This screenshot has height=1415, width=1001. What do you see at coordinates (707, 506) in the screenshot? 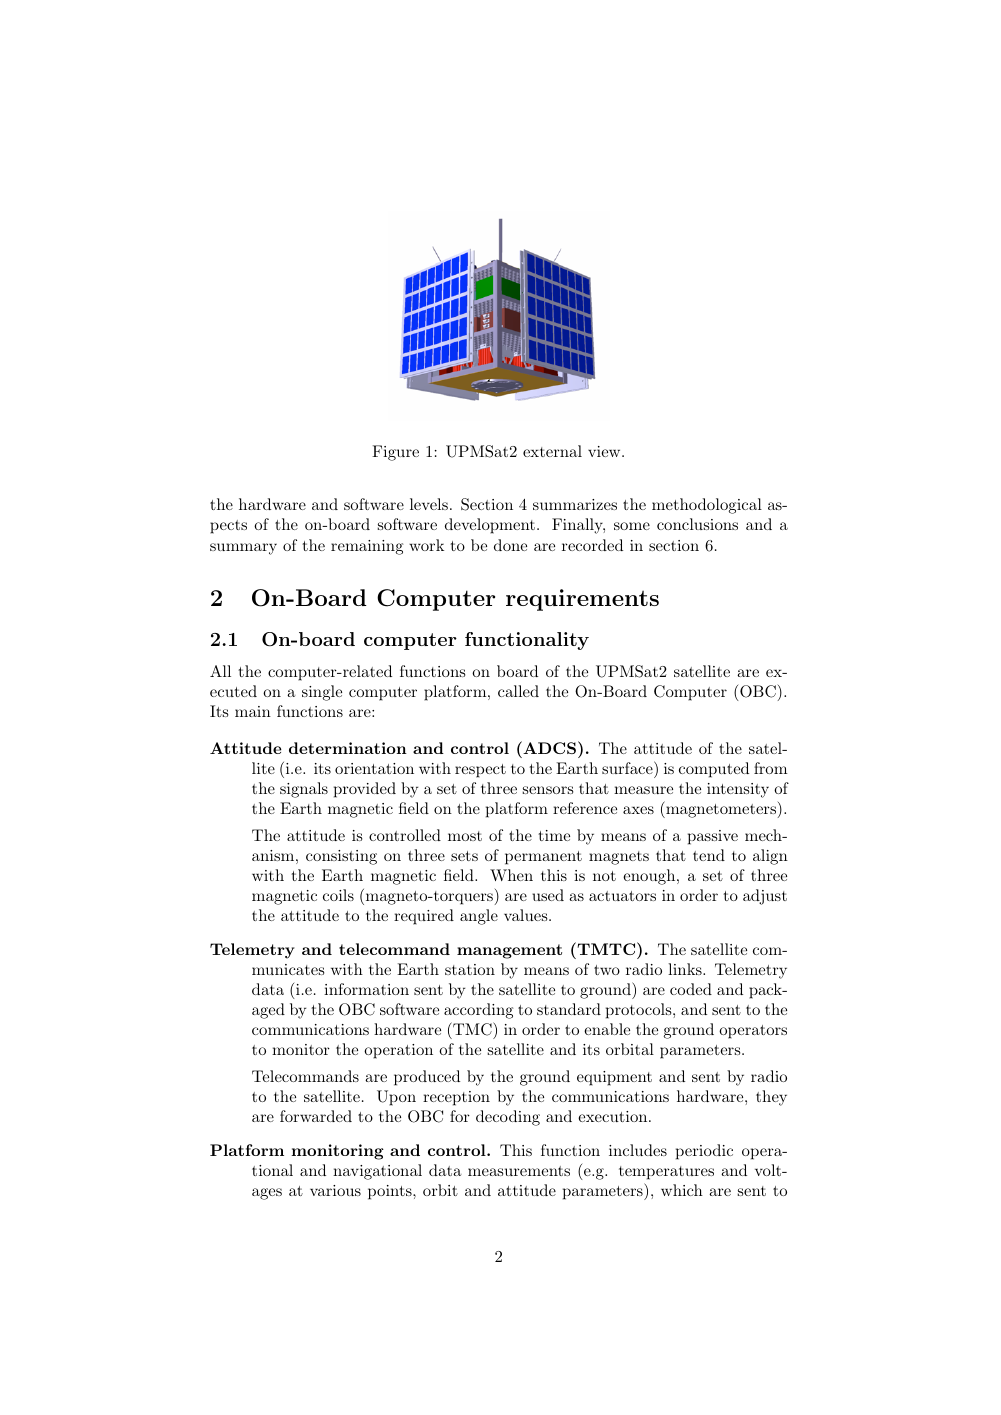
I see `methodological` at bounding box center [707, 506].
